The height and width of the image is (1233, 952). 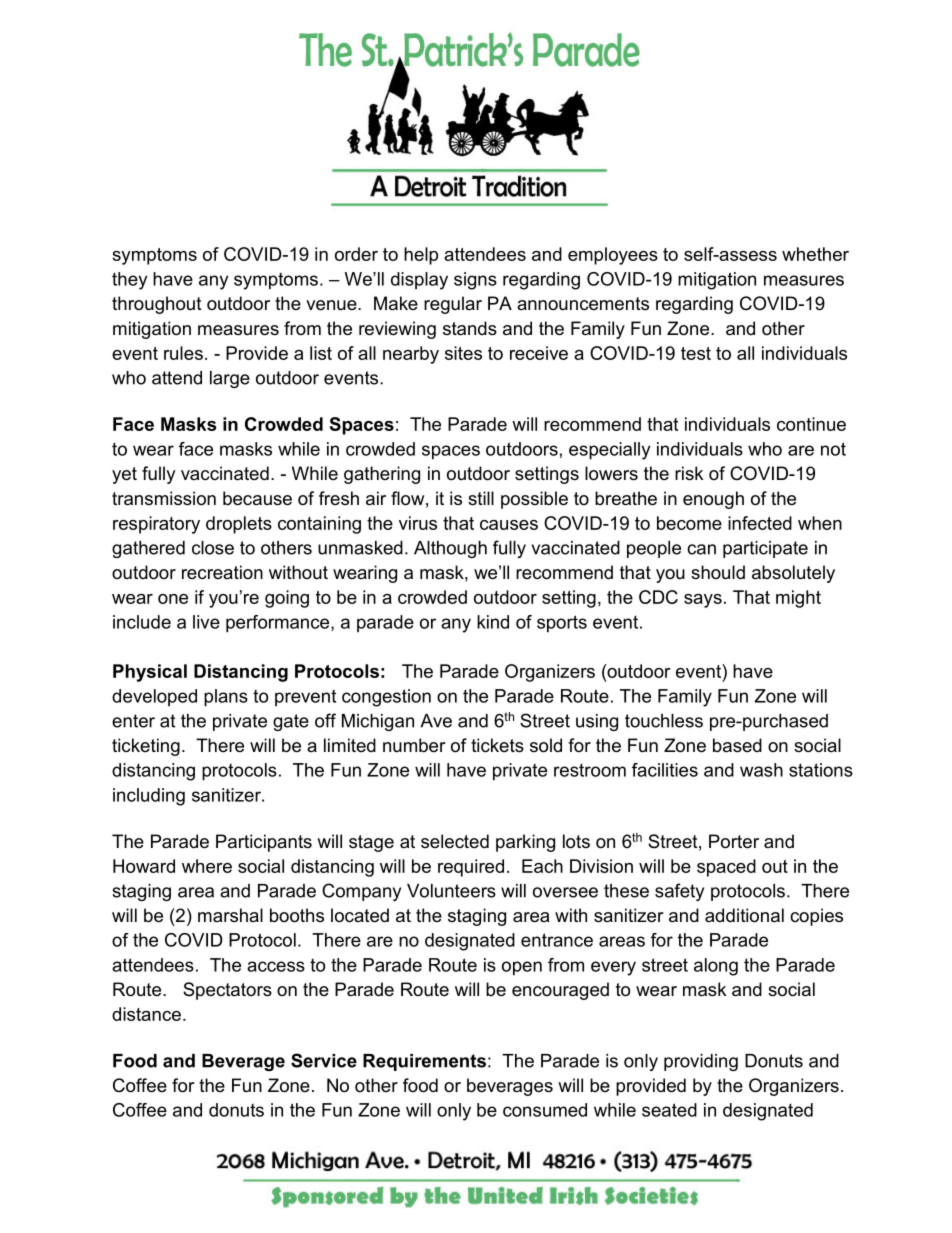 What do you see at coordinates (475, 281) in the image?
I see `signs` at bounding box center [475, 281].
